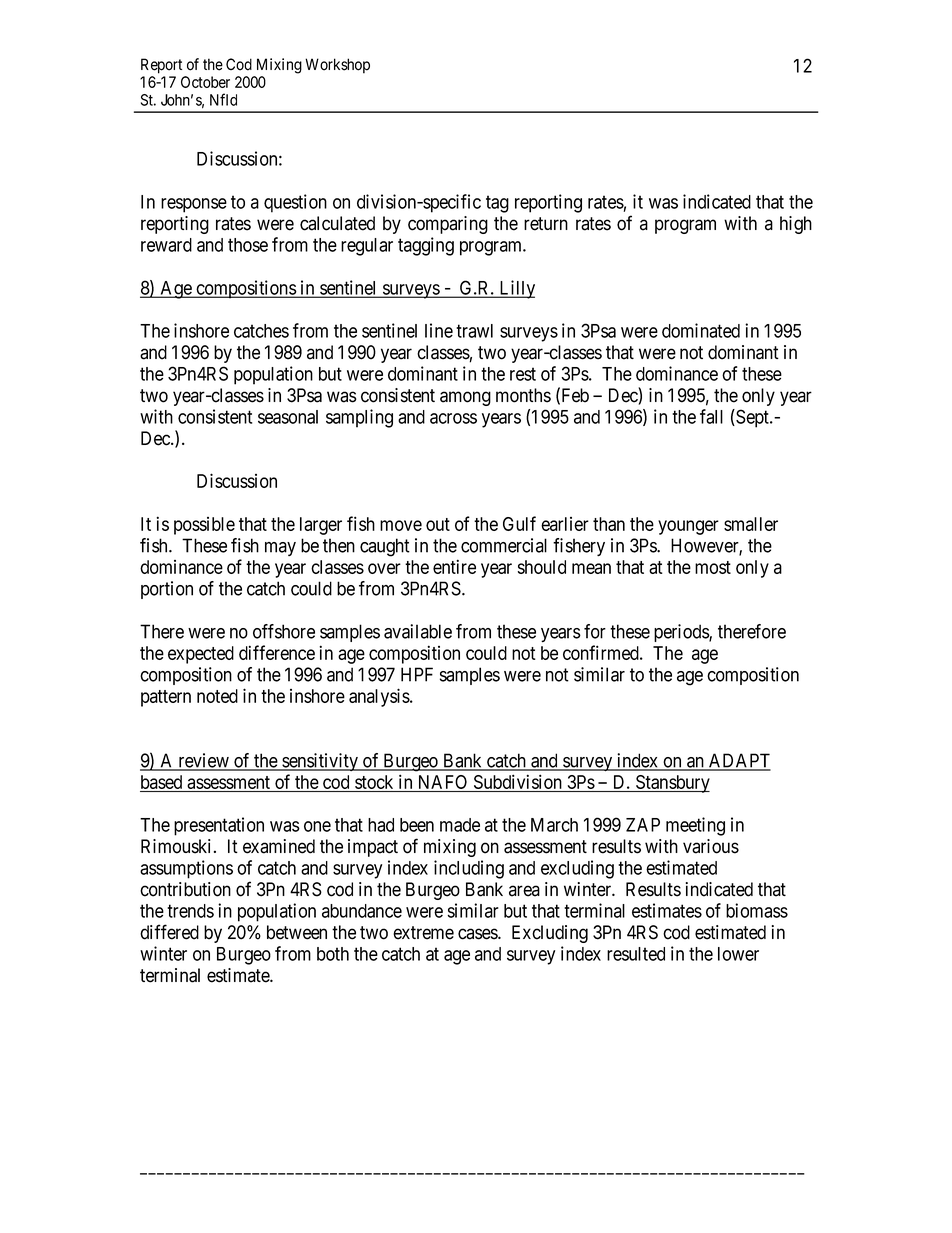 This screenshot has height=1233, width=952. I want to click on October, so click(205, 82).
